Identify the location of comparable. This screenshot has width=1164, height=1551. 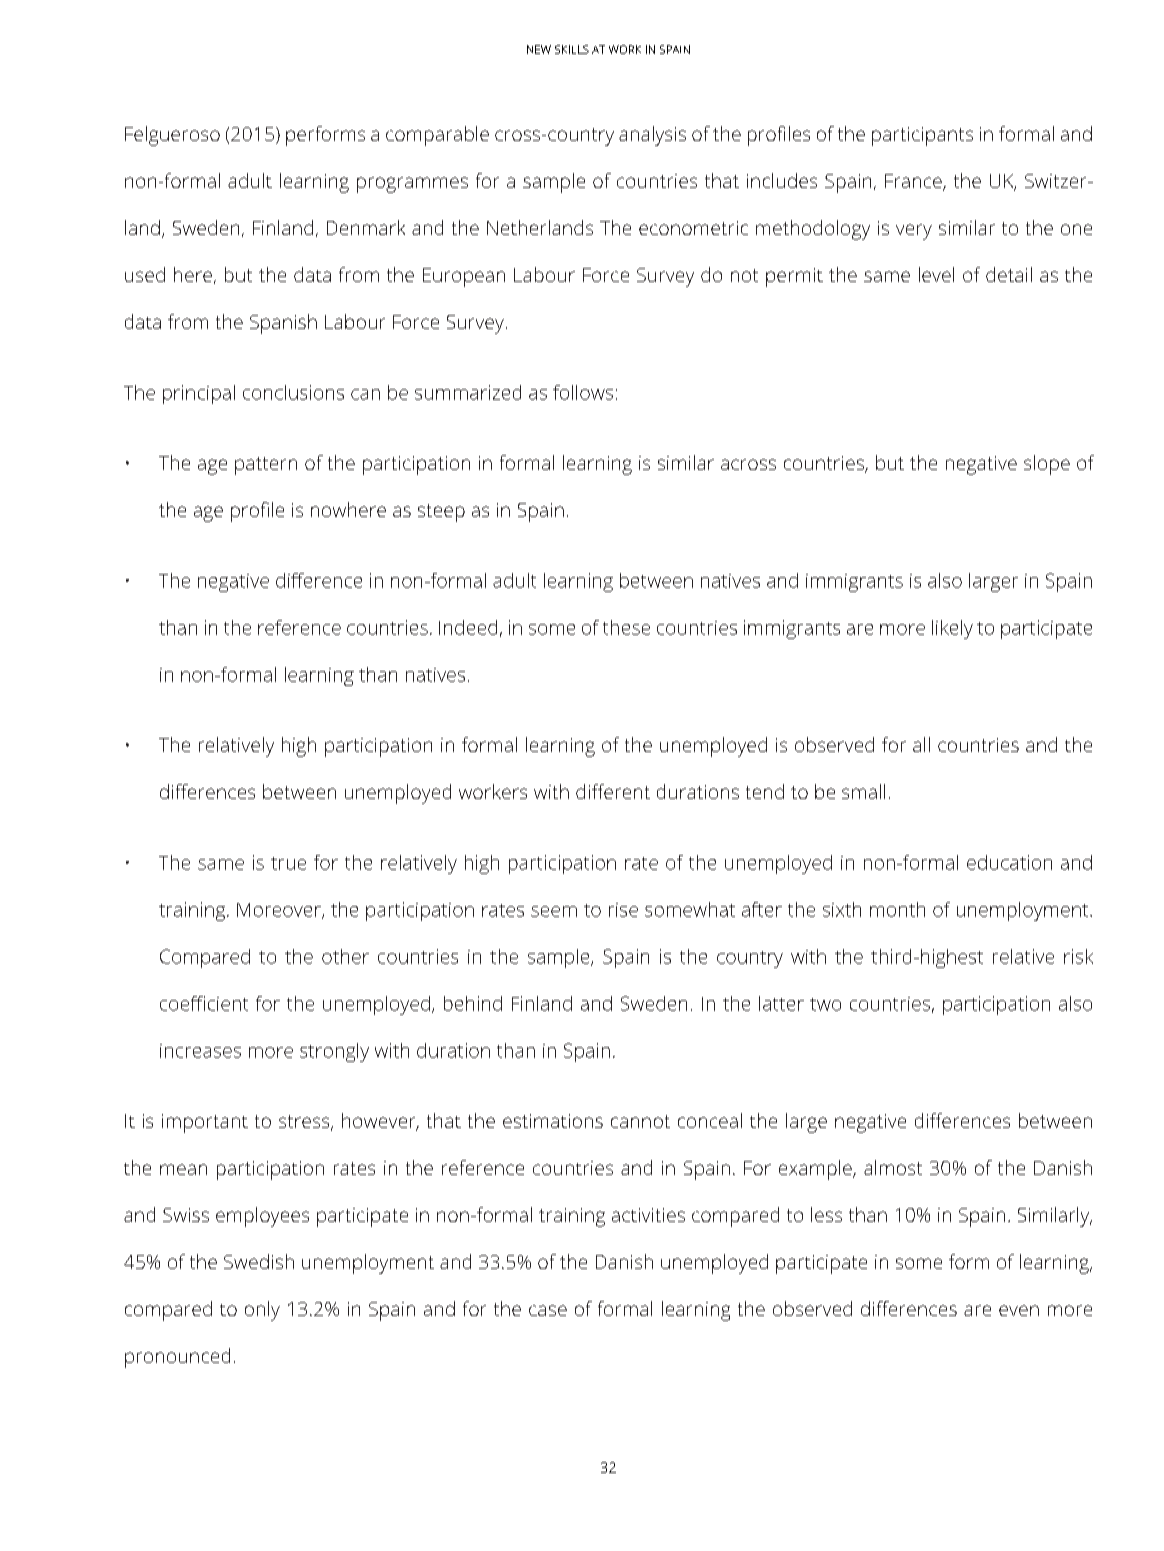
(437, 136).
